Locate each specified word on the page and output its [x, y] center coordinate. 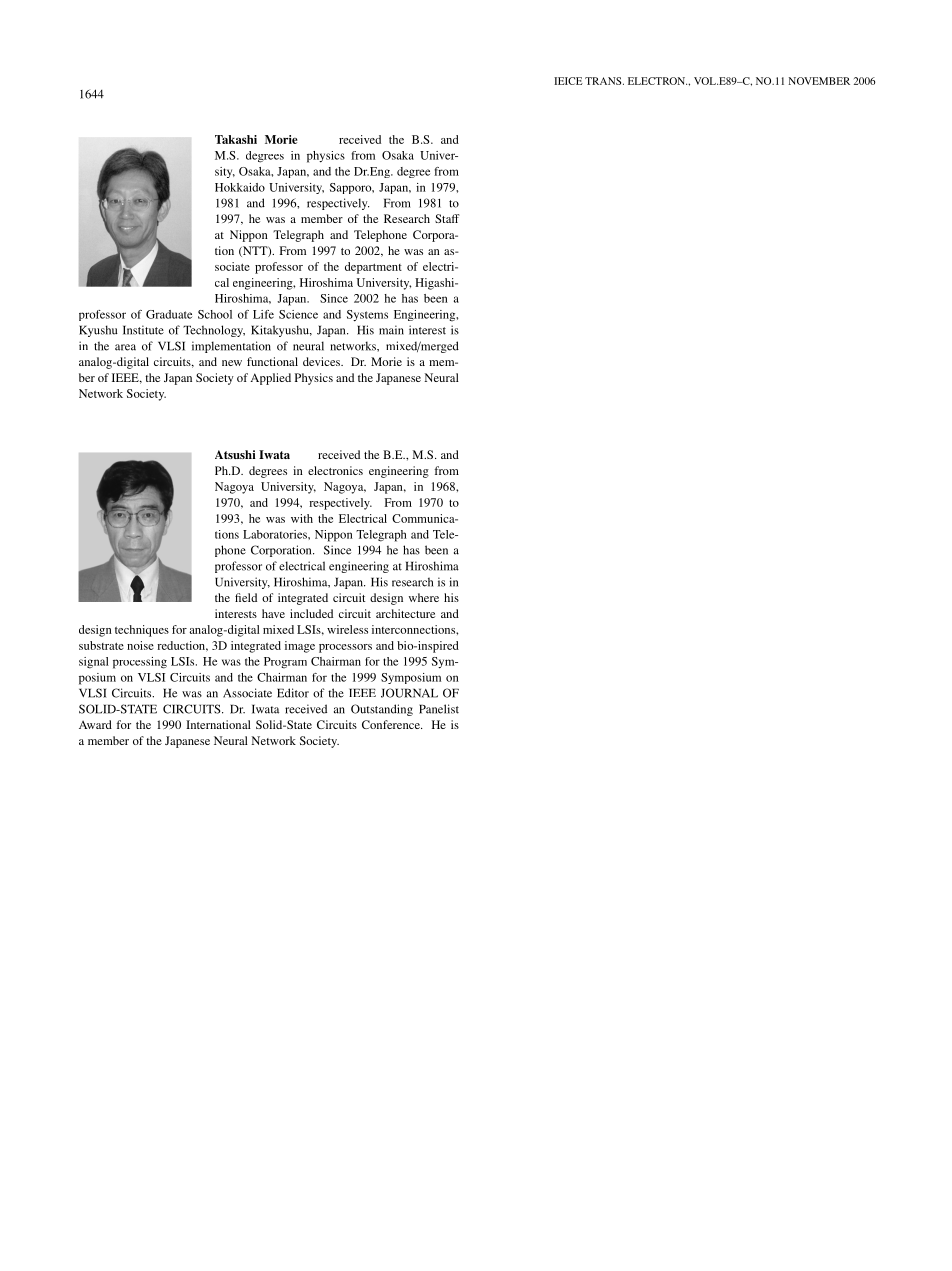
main [391, 330]
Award [95, 724]
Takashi [236, 139]
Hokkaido [240, 187]
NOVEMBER [819, 81]
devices [322, 361]
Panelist [439, 709]
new [232, 363]
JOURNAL [409, 693]
